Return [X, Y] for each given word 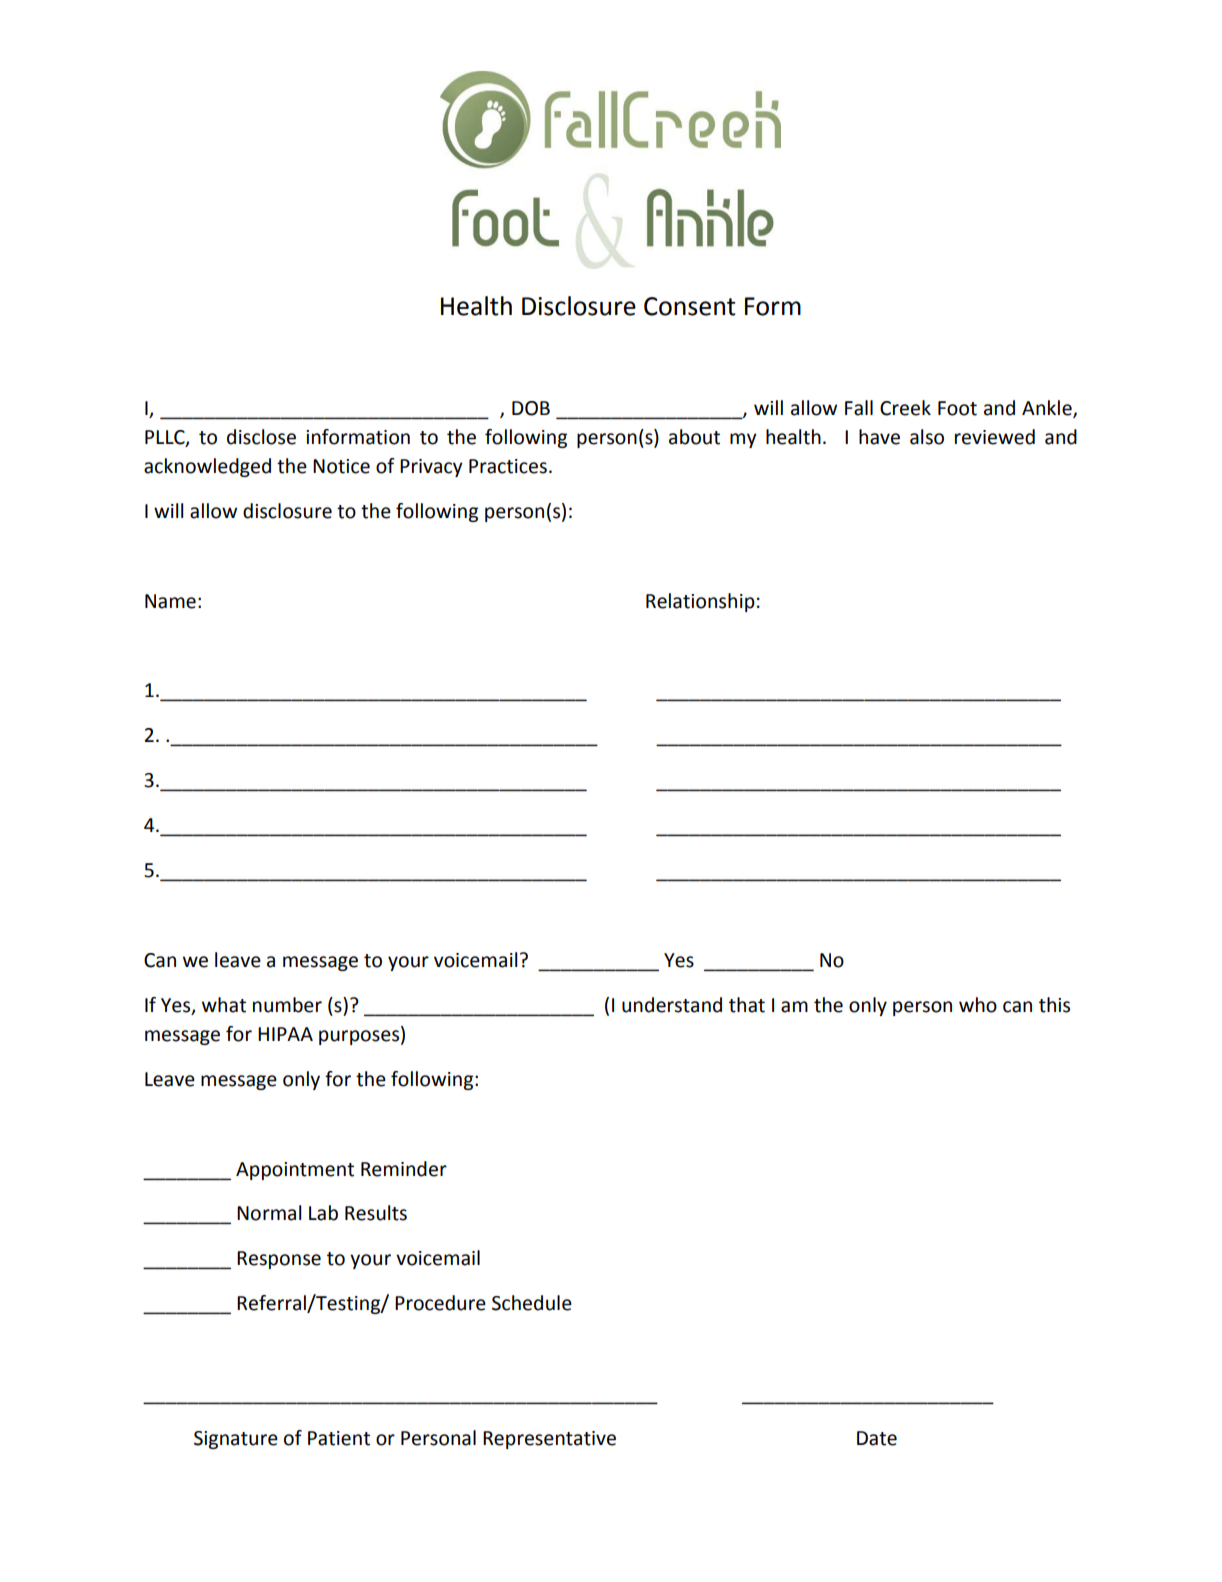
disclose [261, 437]
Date [877, 1438]
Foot [957, 408]
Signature [236, 1440]
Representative [549, 1440]
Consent [690, 306]
